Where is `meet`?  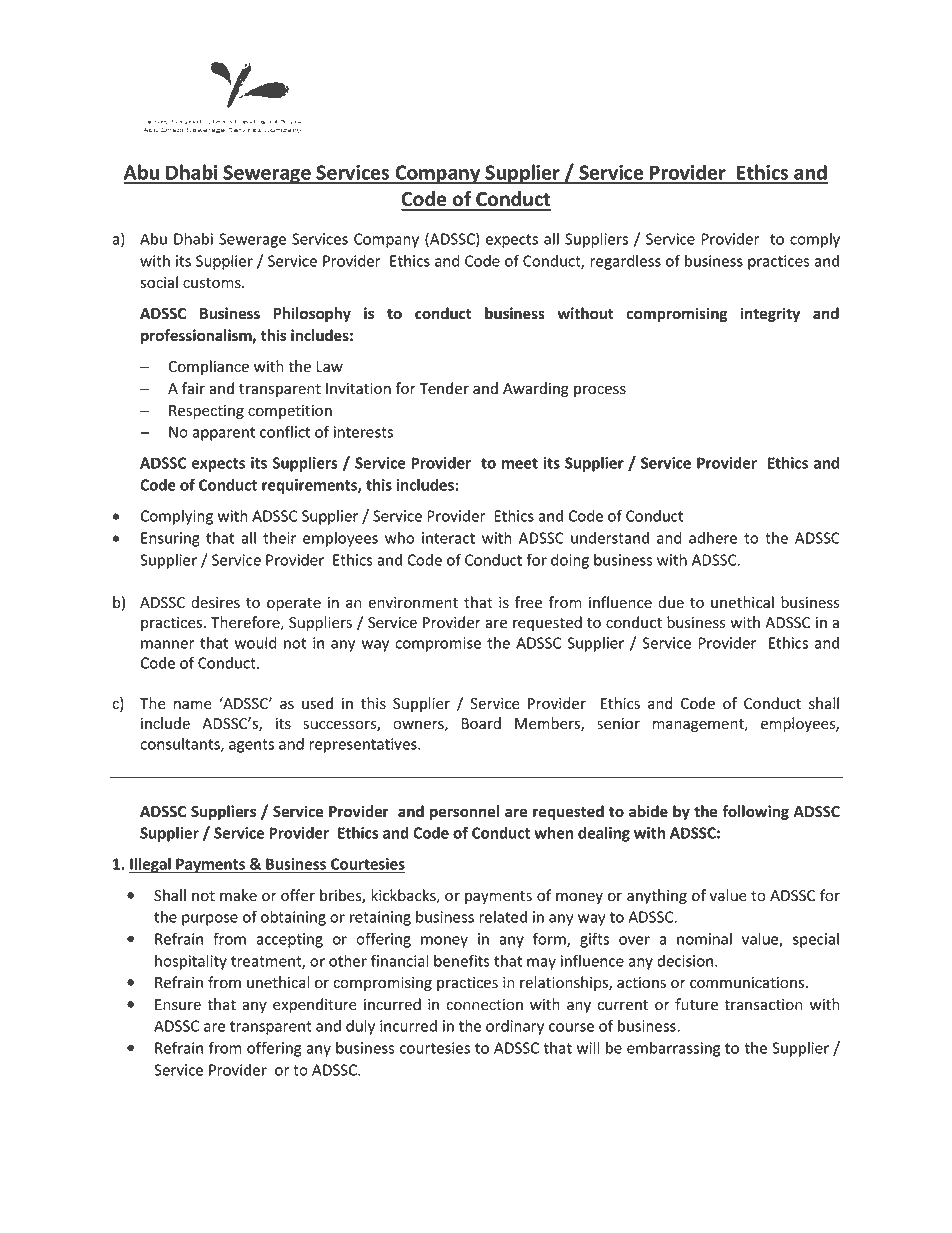
meet is located at coordinates (520, 463).
